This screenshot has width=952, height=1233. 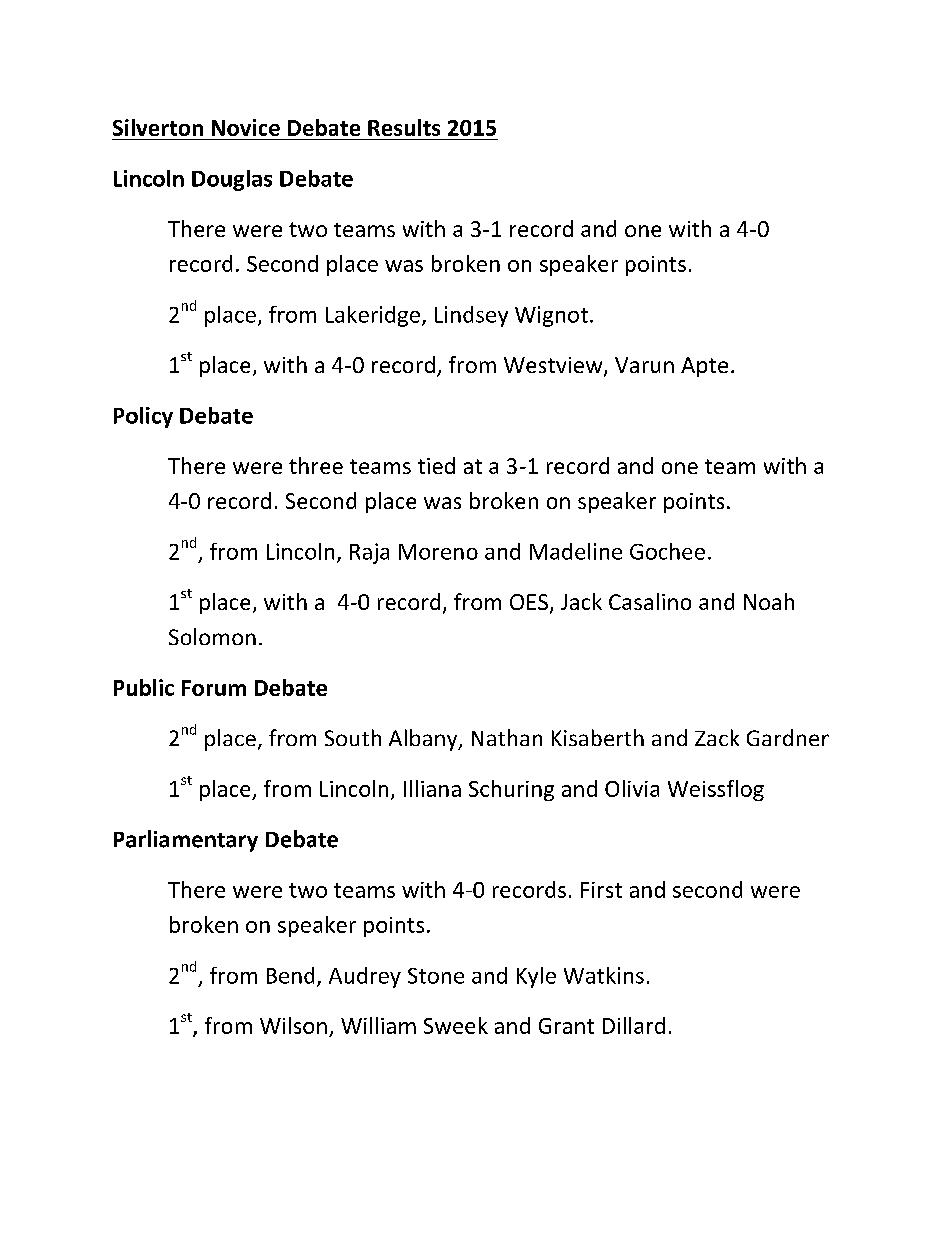 What do you see at coordinates (212, 636) in the screenshot?
I see `Solomon` at bounding box center [212, 636].
